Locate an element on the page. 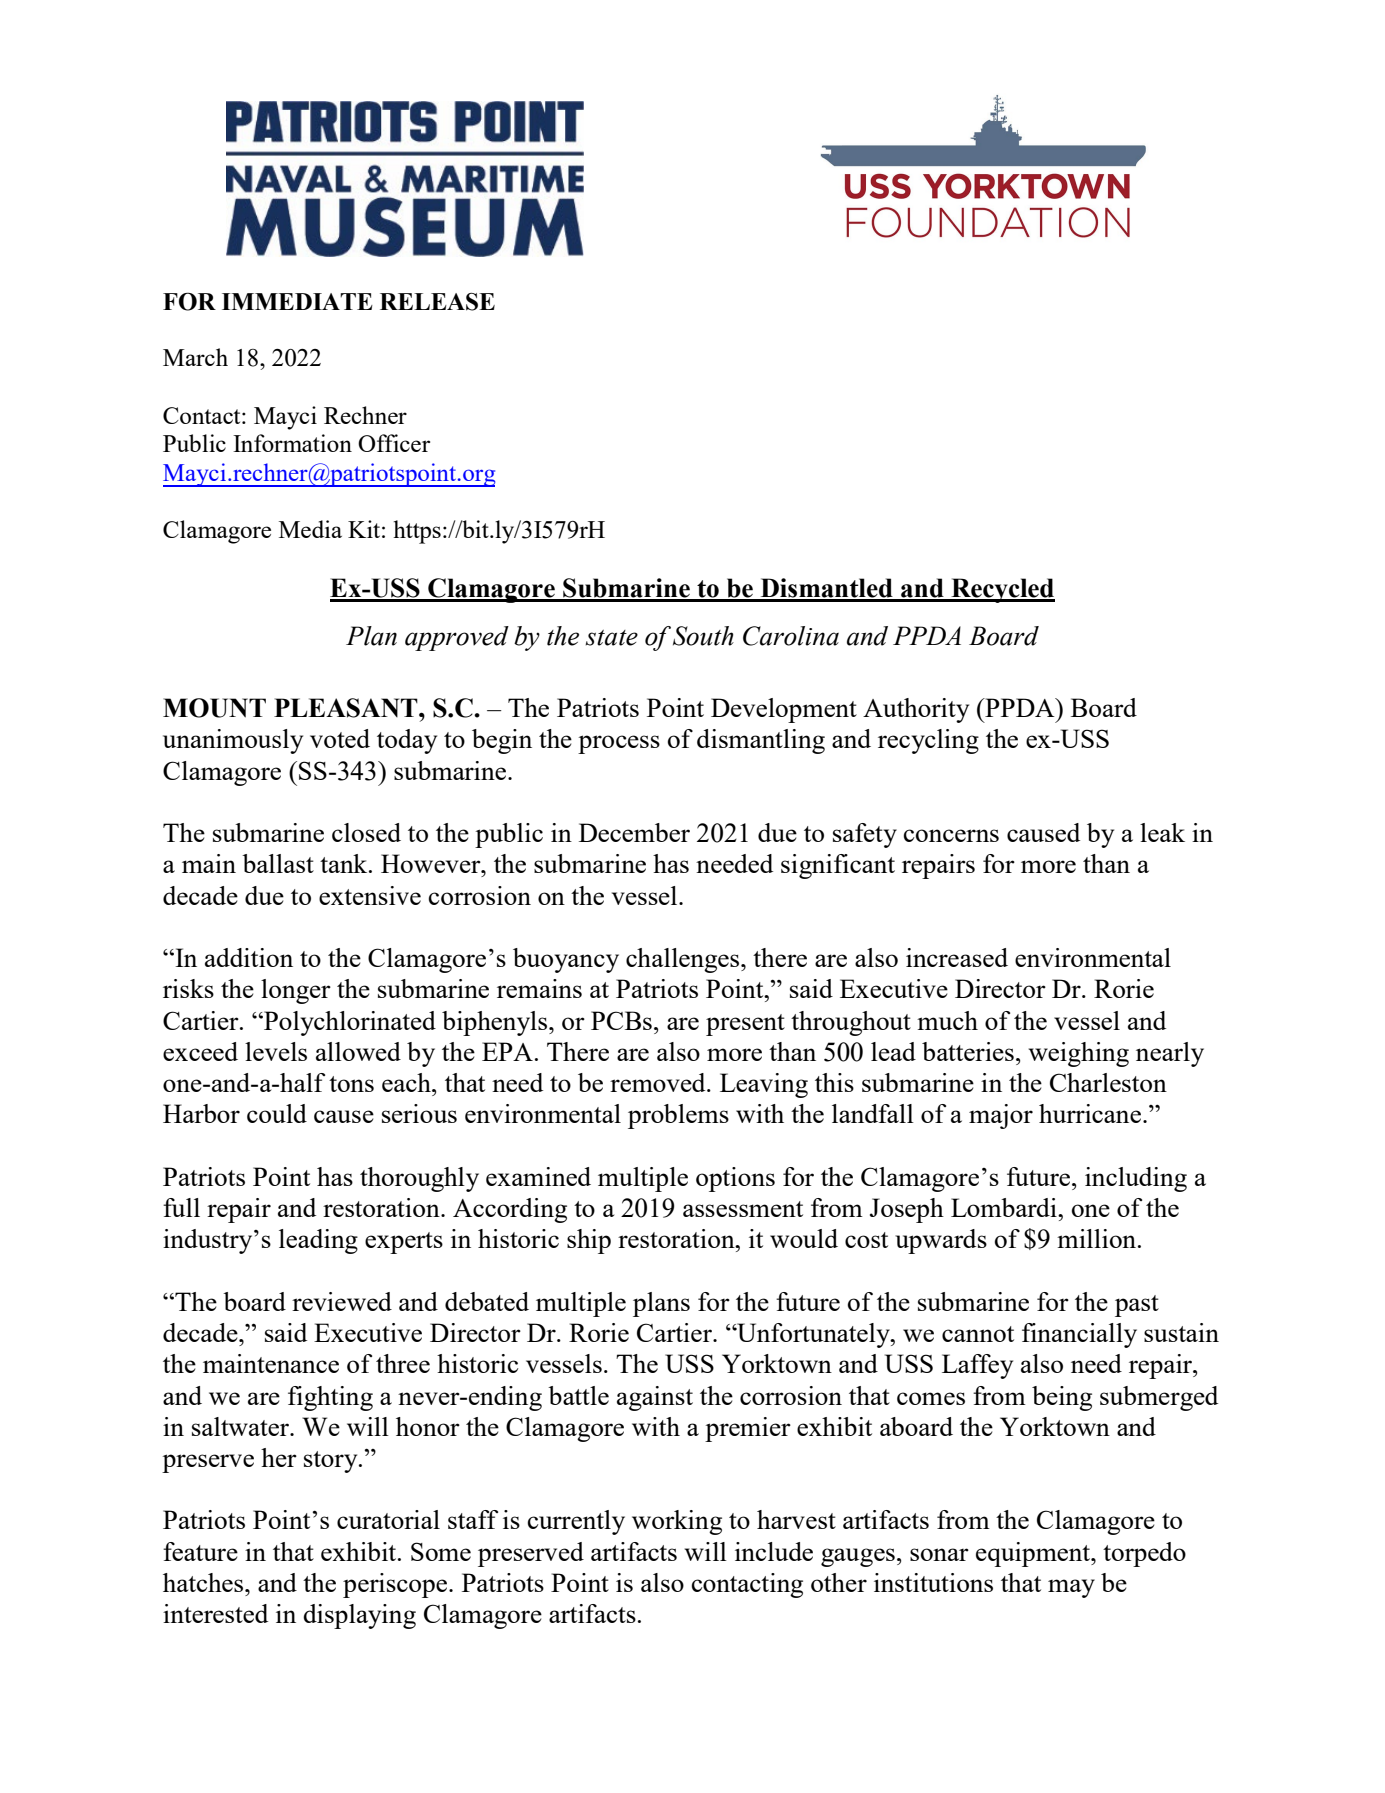 The image size is (1385, 1793). displaying is located at coordinates (359, 1616).
